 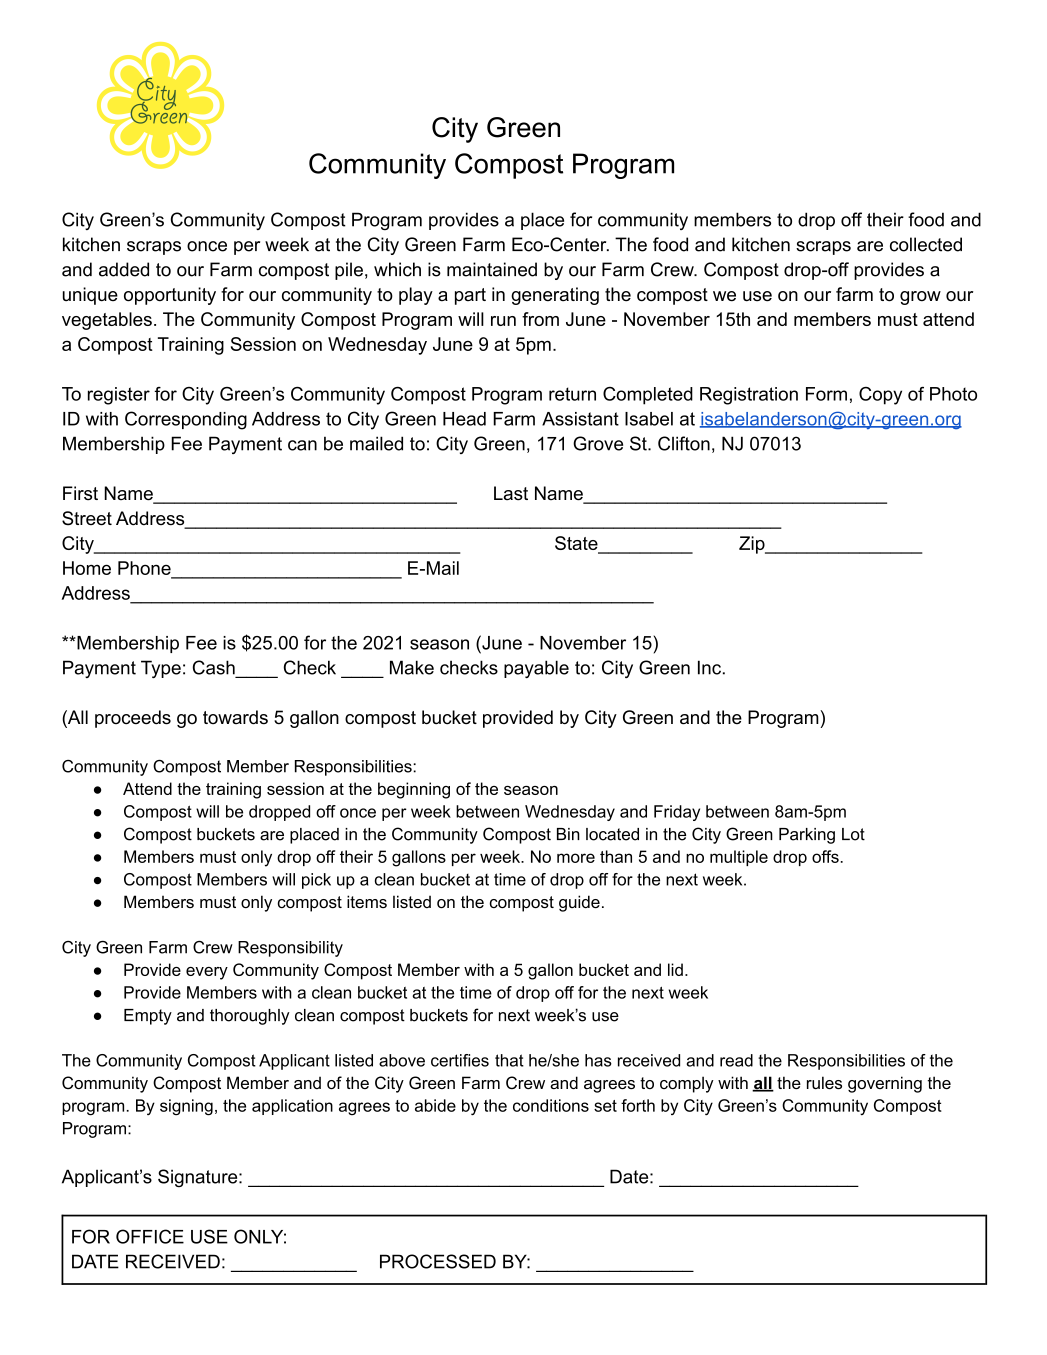 I want to click on grow, so click(x=920, y=298).
